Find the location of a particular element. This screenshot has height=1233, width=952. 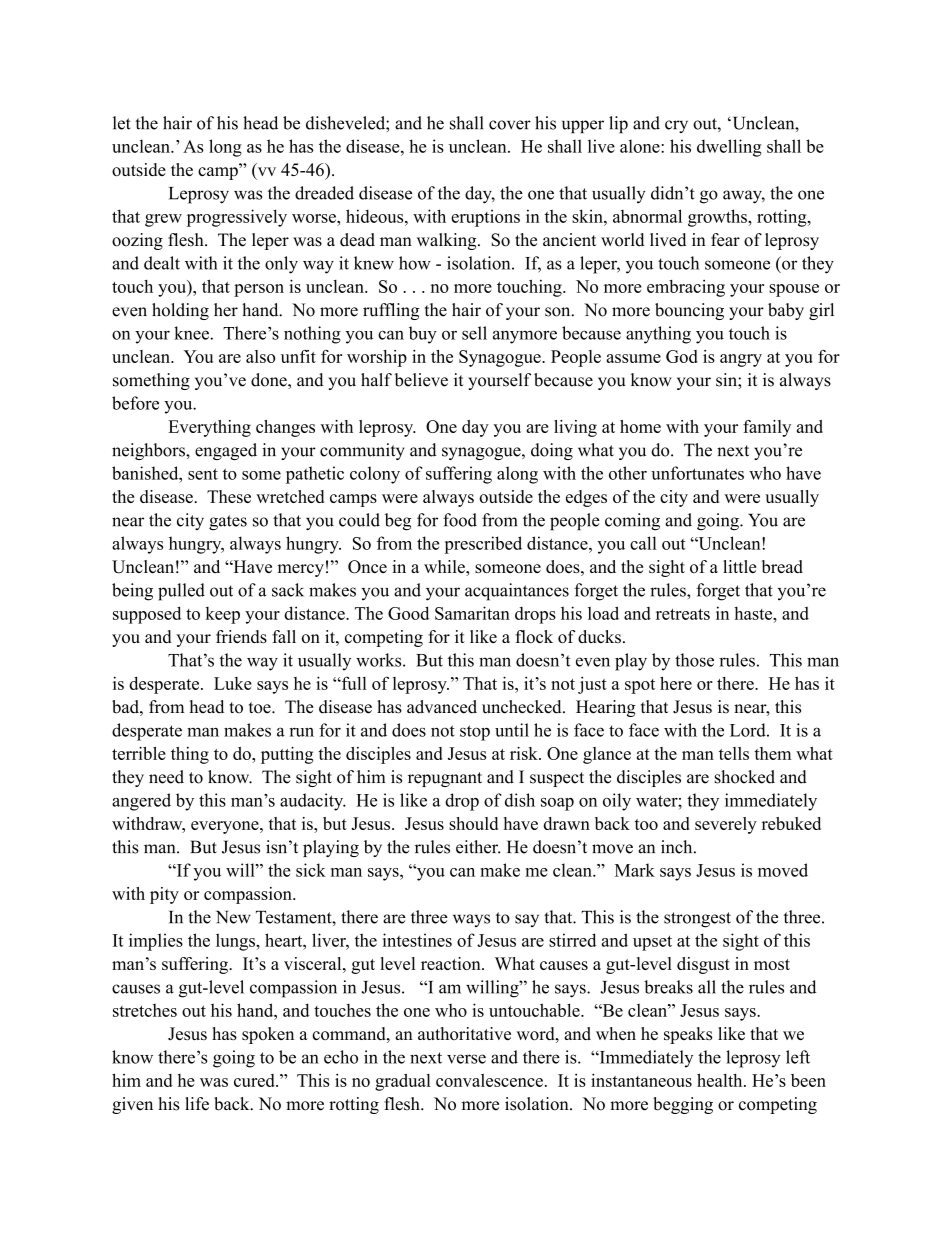

sent is located at coordinates (203, 474).
